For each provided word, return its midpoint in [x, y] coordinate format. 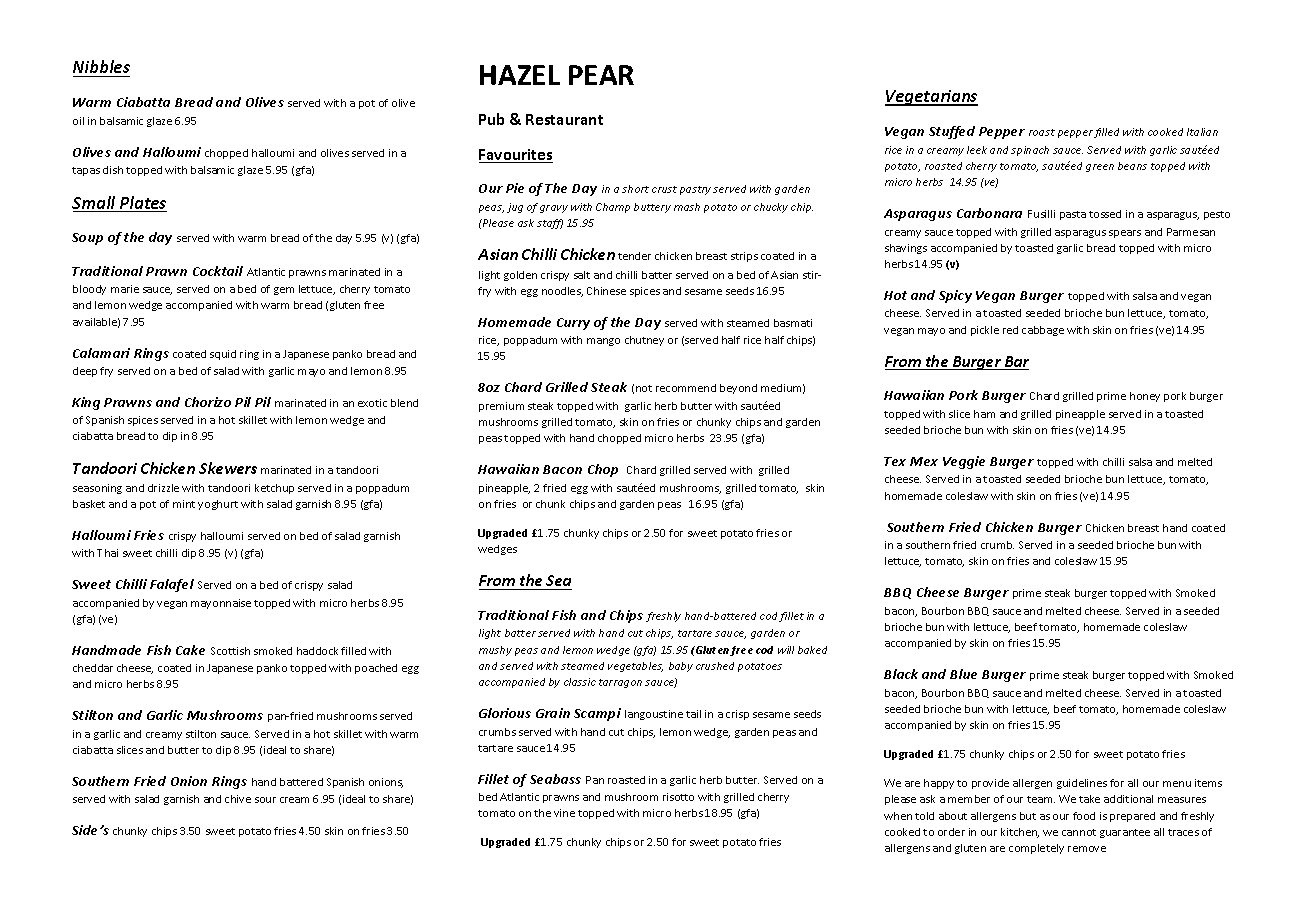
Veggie [964, 462]
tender [634, 256]
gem [284, 291]
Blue [963, 674]
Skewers [228, 468]
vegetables [635, 667]
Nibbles [101, 66]
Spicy [955, 296]
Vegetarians [931, 98]
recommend [686, 388]
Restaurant [564, 119]
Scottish [230, 651]
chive [238, 799]
